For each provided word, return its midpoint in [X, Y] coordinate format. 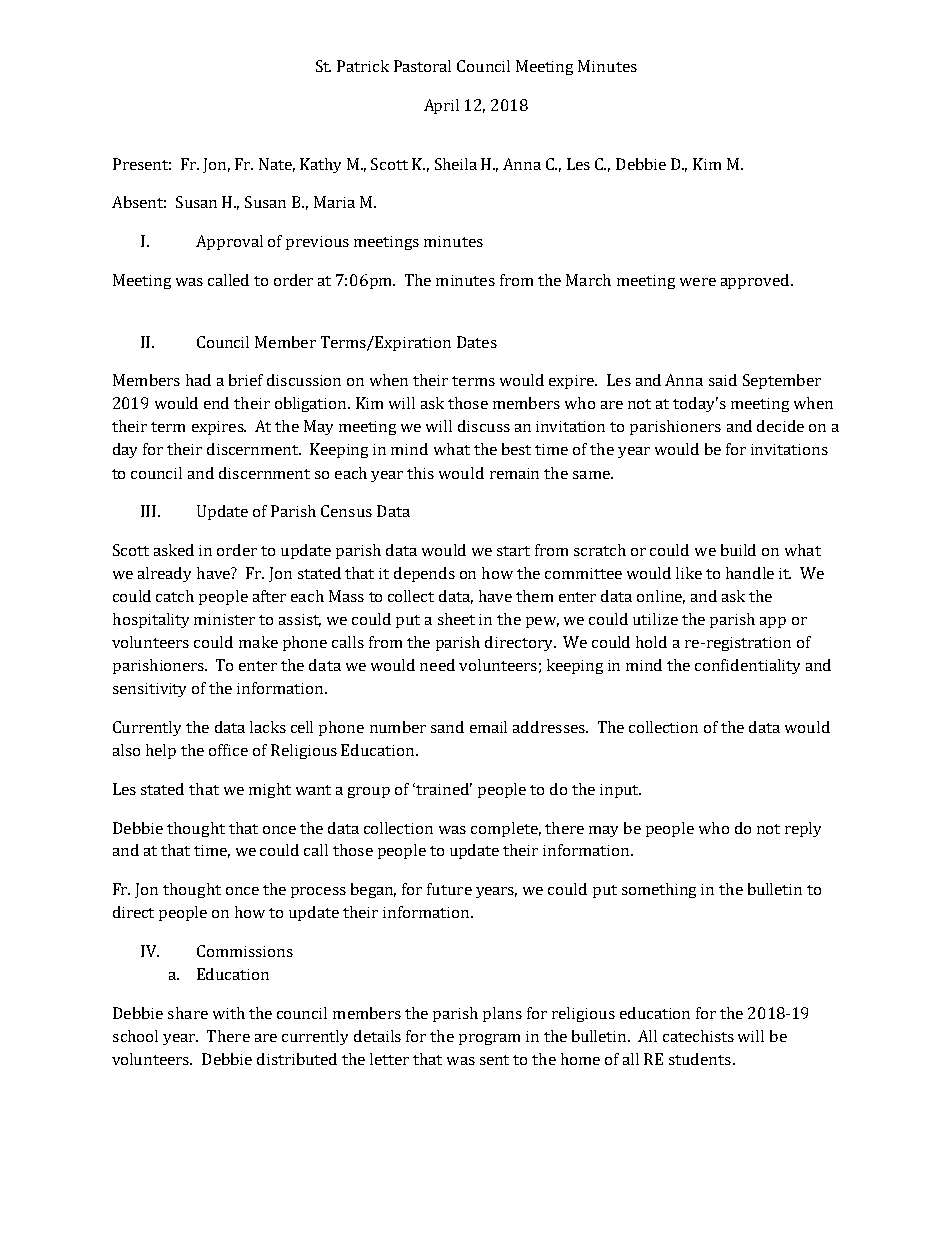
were [698, 282]
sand [447, 727]
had [198, 380]
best [516, 449]
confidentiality [747, 666]
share [188, 1013]
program [489, 1039]
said [723, 380]
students [700, 1059]
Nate [277, 165]
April [441, 106]
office [228, 750]
